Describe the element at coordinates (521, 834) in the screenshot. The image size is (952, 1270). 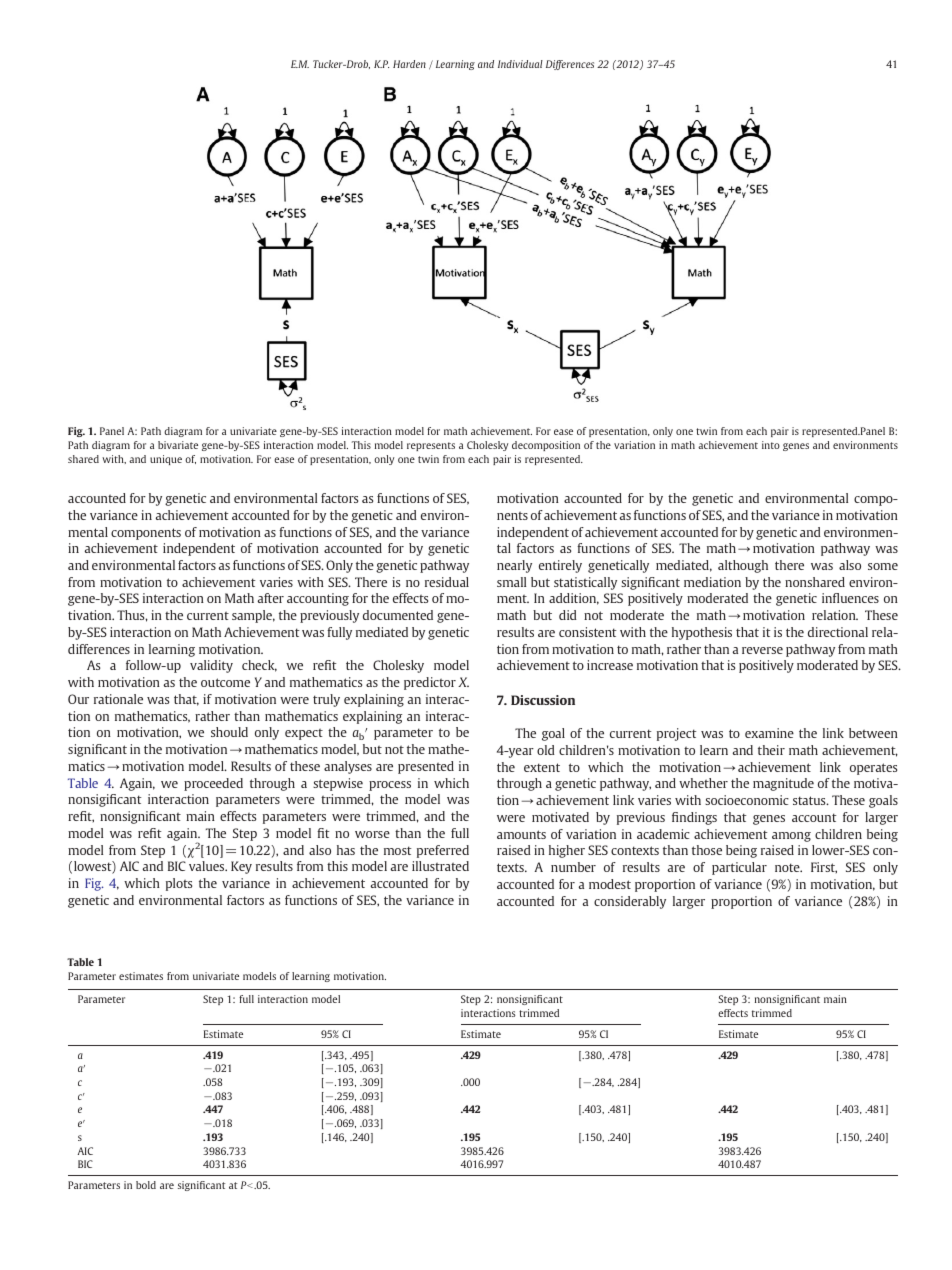
I see `amounts` at that location.
